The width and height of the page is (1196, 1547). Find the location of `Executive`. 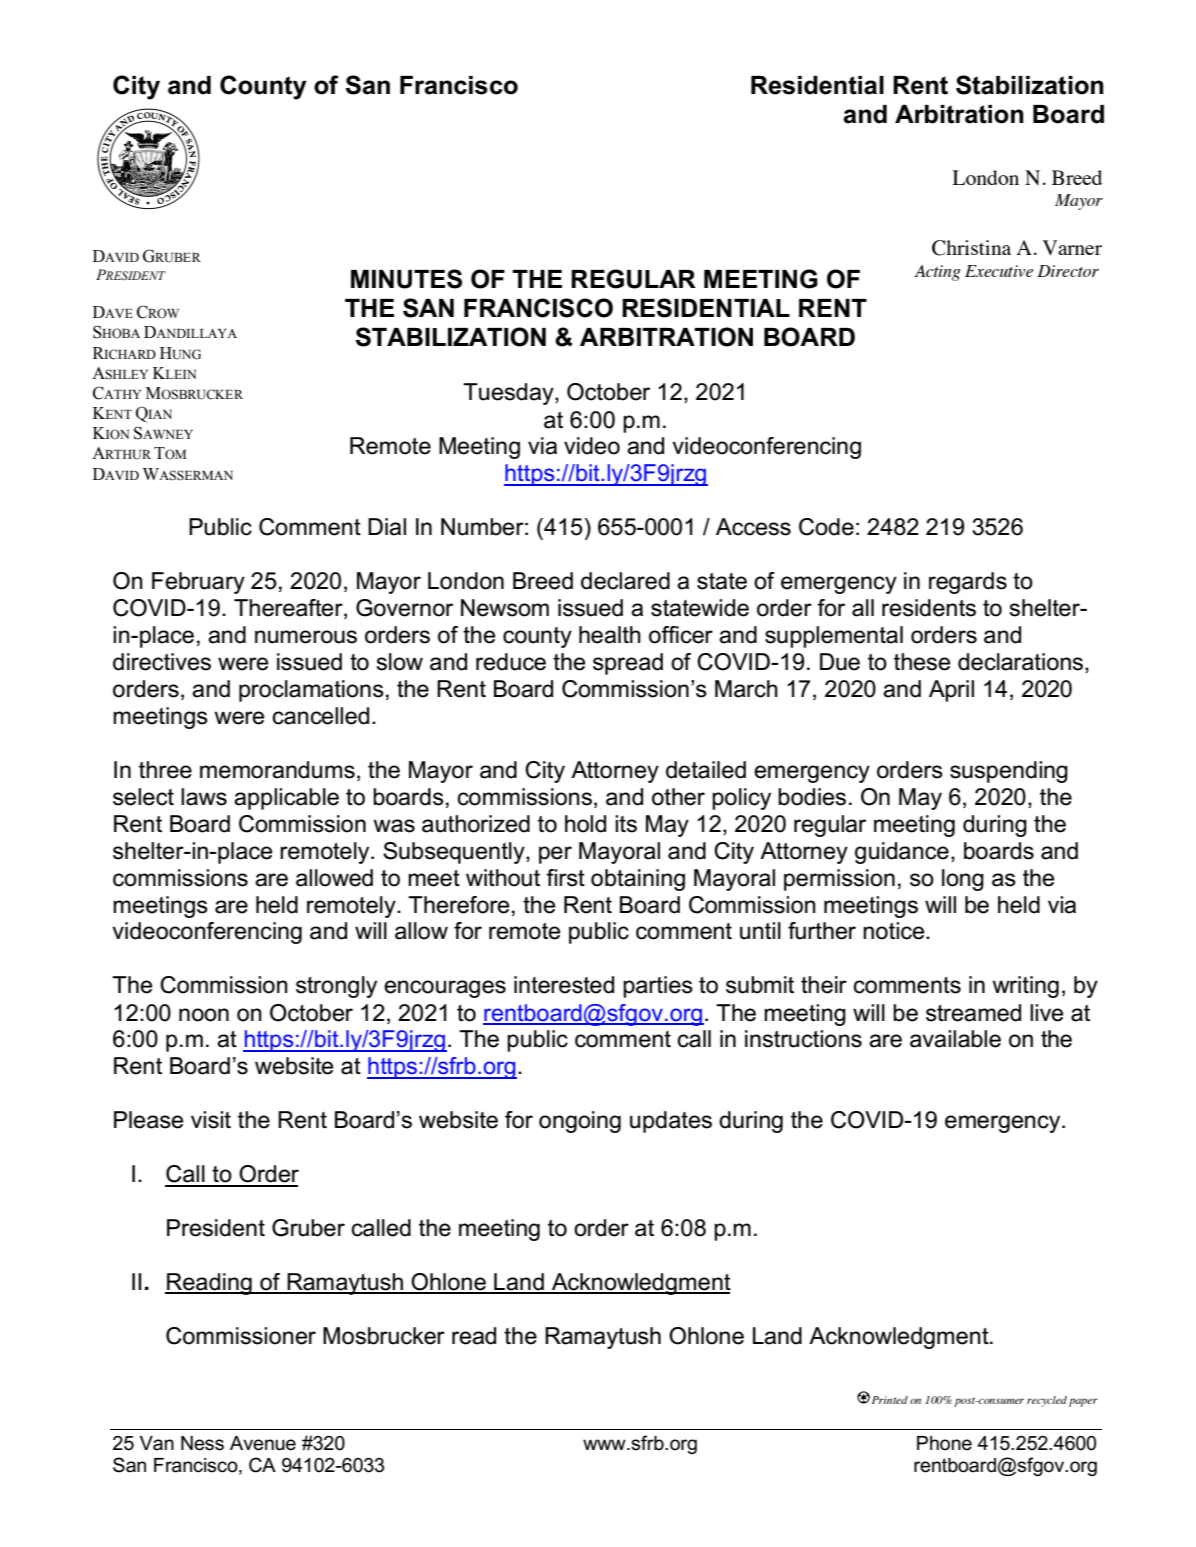

Executive is located at coordinates (999, 271).
